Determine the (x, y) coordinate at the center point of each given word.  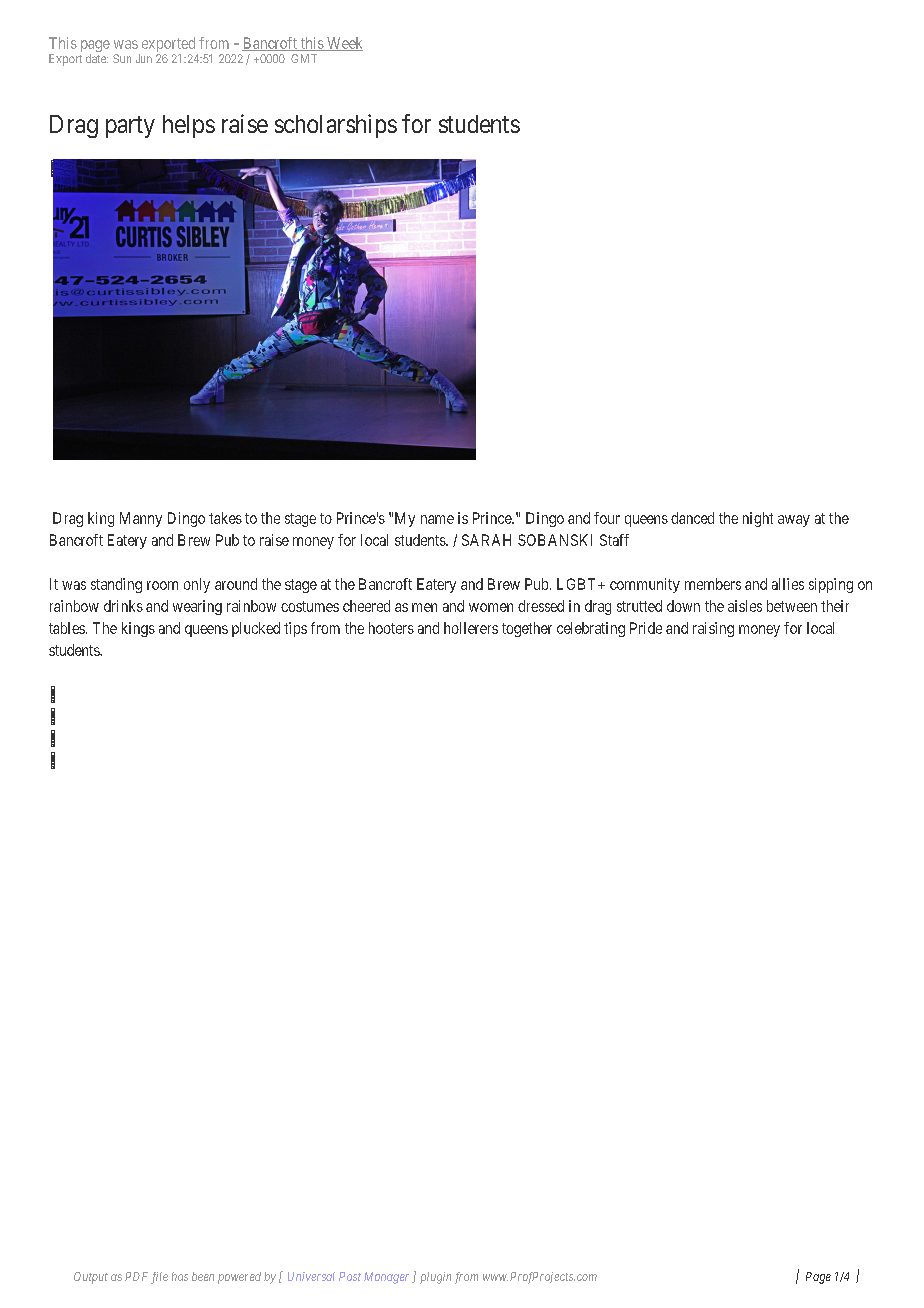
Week (344, 44)
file (159, 1278)
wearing (197, 607)
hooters (391, 628)
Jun (144, 58)
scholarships (336, 126)
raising (713, 629)
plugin (435, 1278)
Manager (386, 1278)
